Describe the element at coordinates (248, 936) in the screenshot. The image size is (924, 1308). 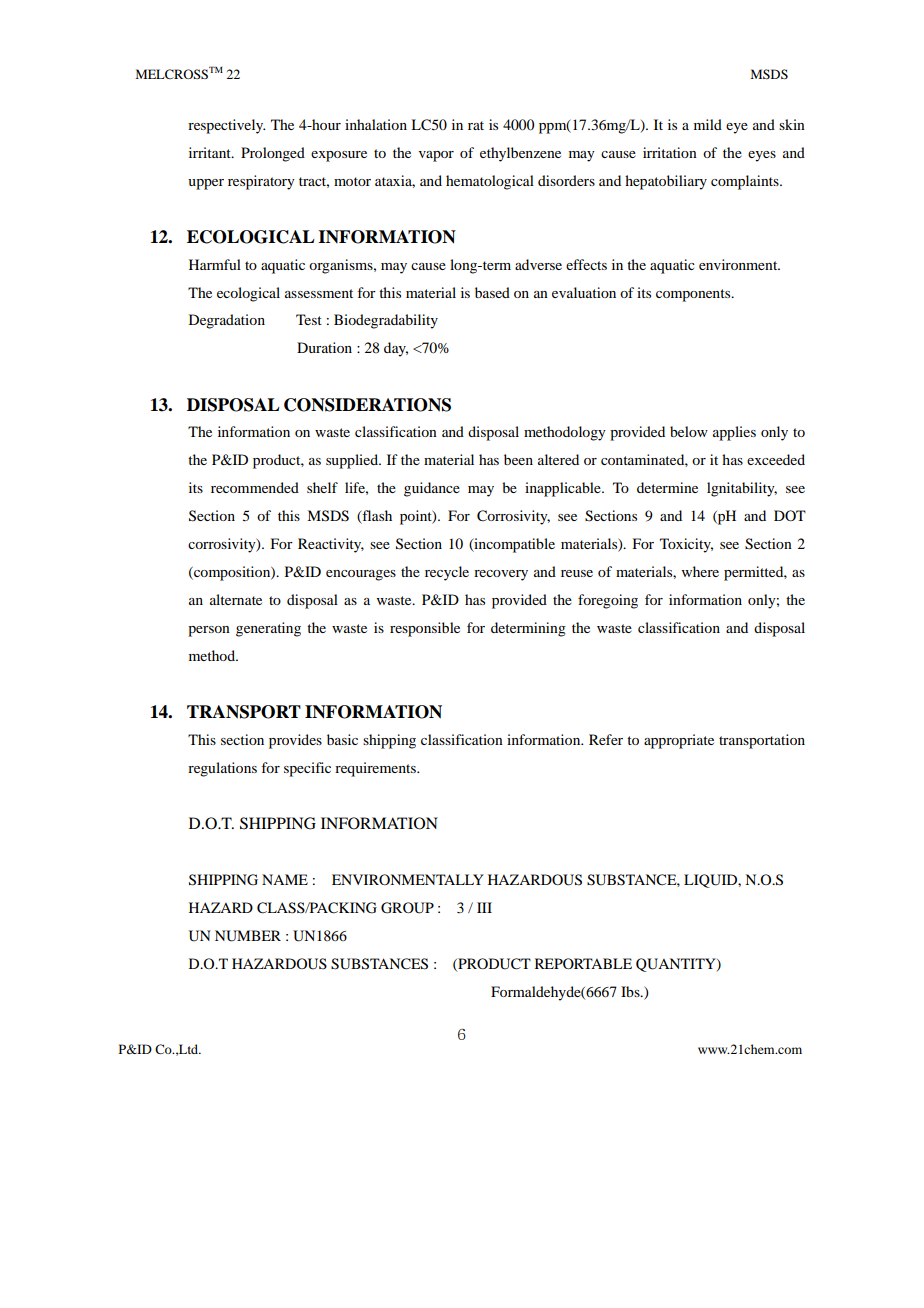
I see `NUMBER` at that location.
